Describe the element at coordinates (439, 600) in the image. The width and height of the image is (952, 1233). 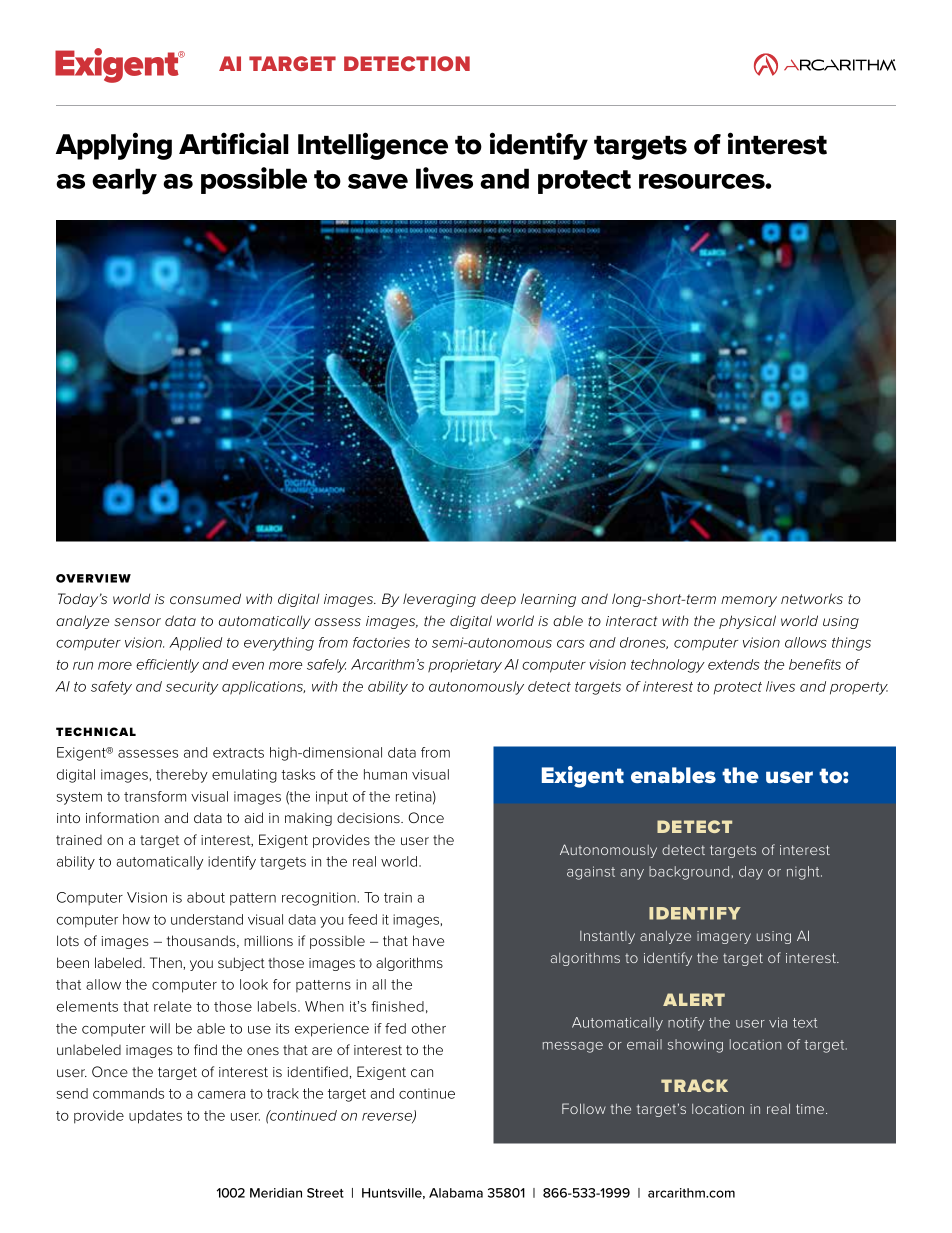
I see `leveraging` at that location.
